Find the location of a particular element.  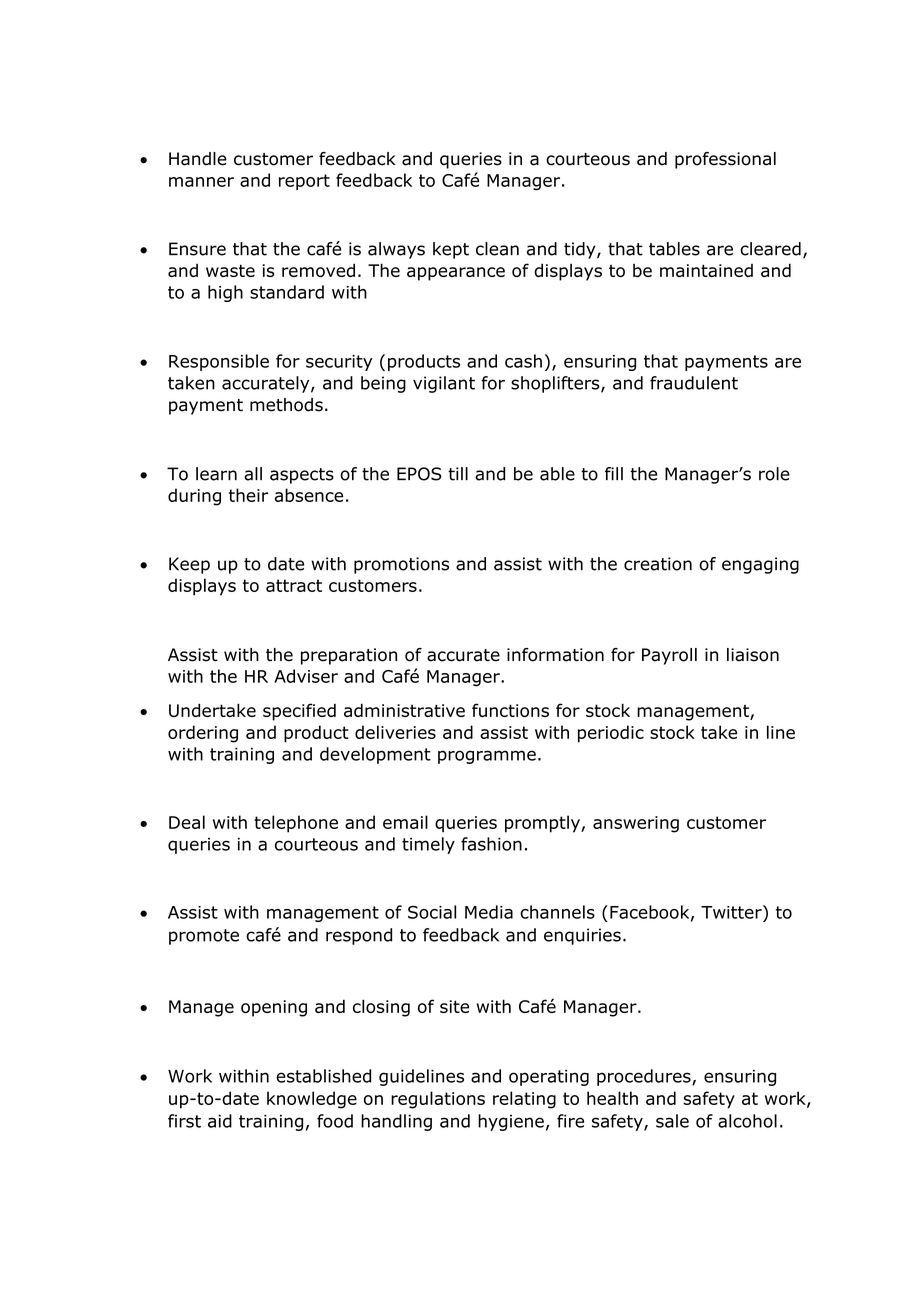

Payroll is located at coordinates (669, 656).
